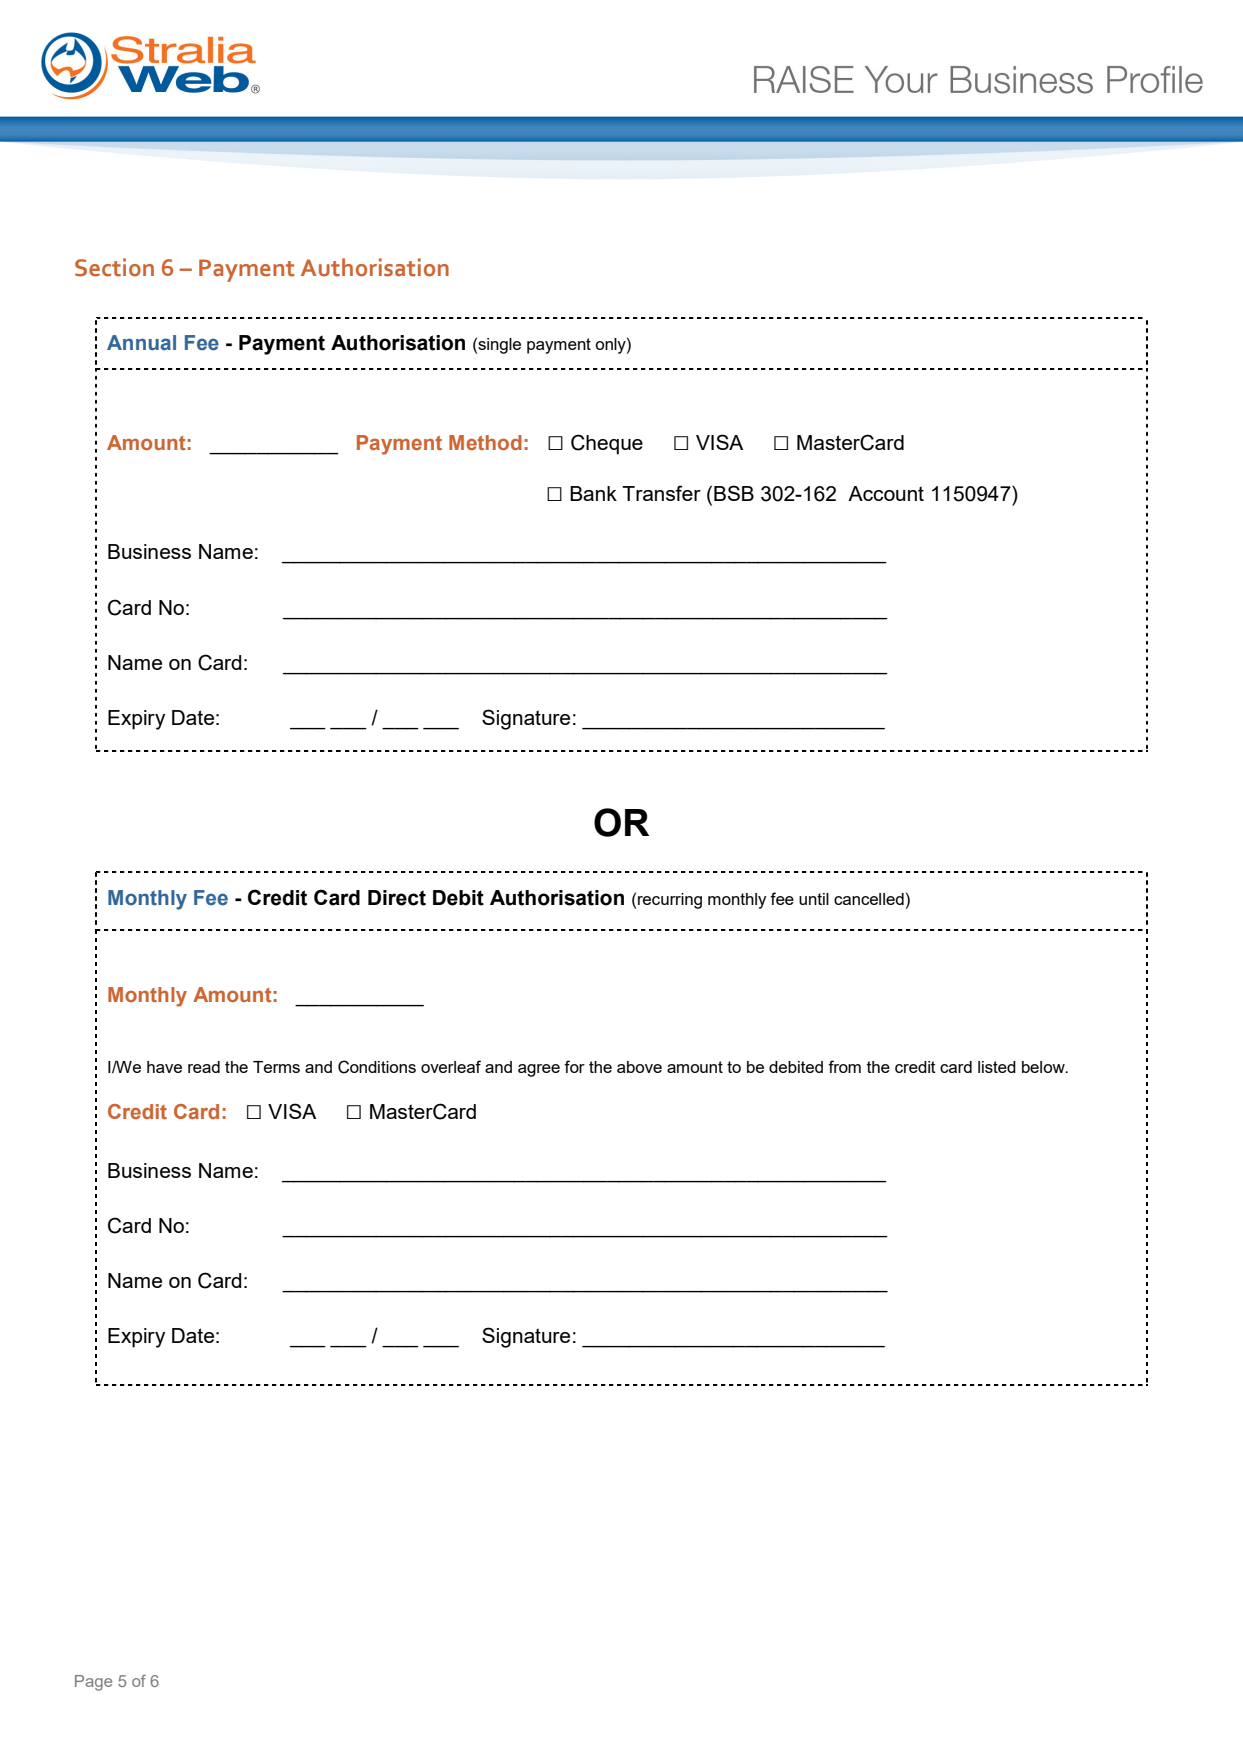 This image has height=1757, width=1243. I want to click on Account, so click(886, 493).
